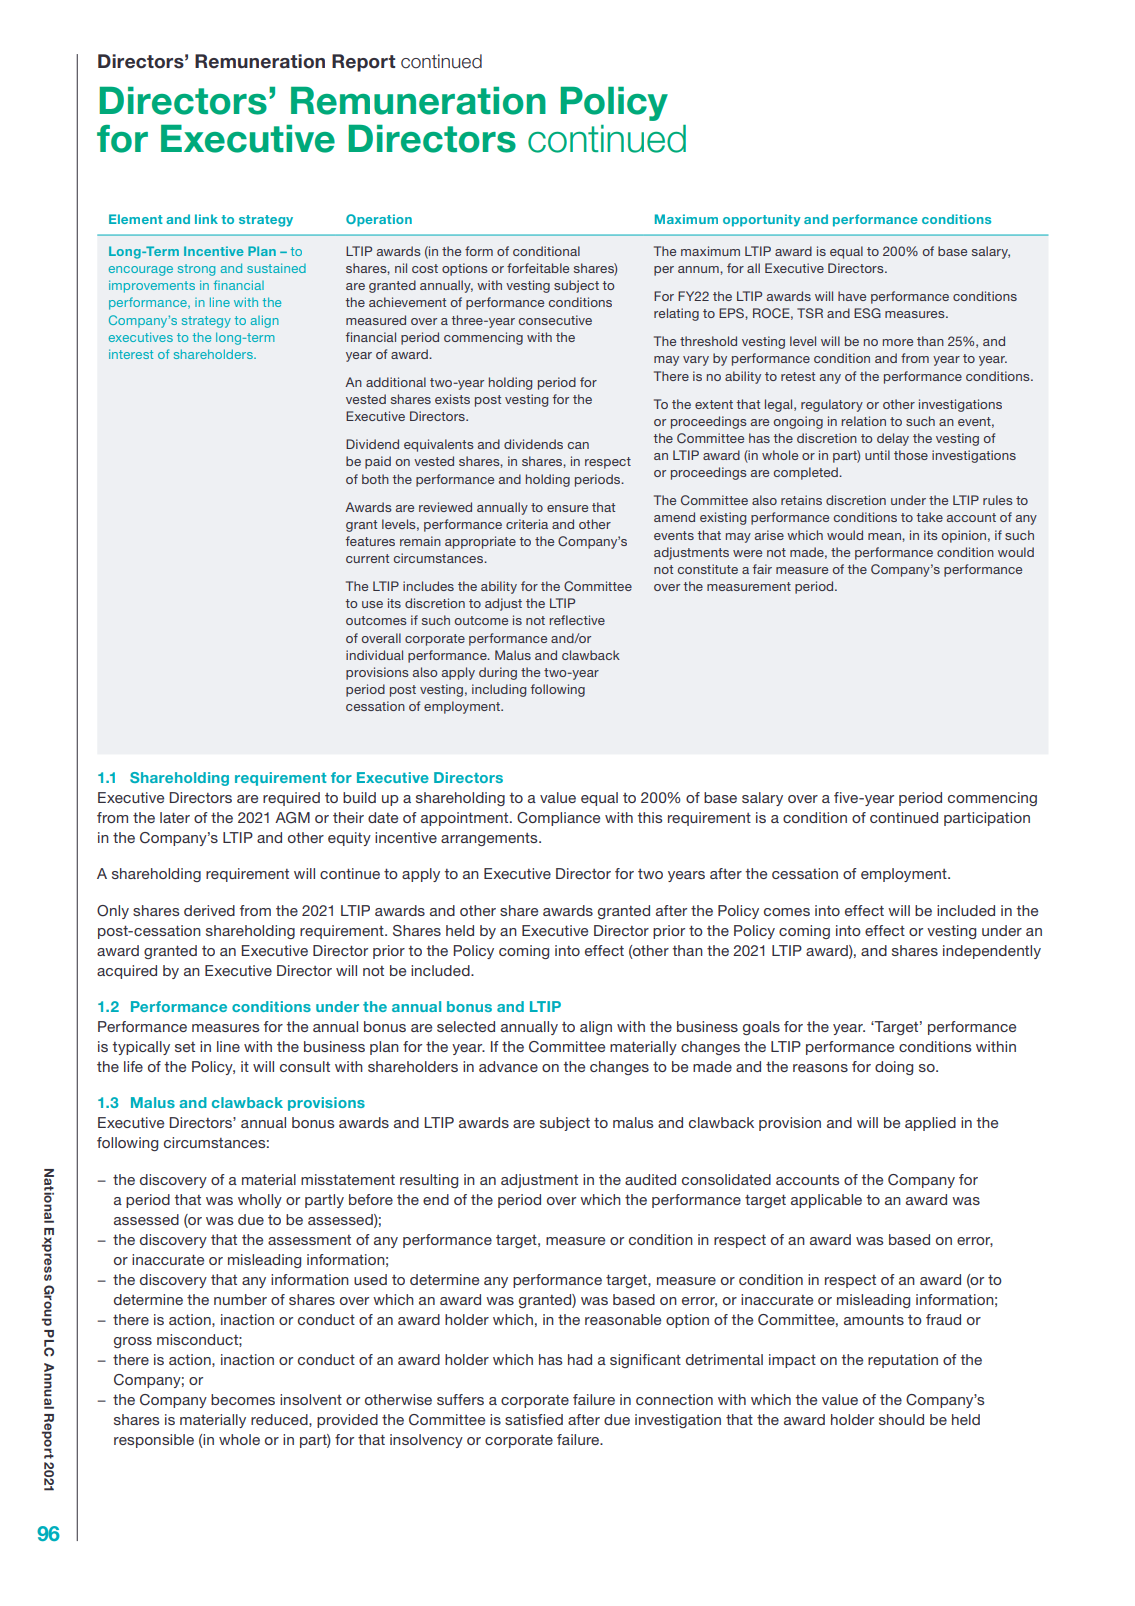 This screenshot has width=1135, height=1606. Describe the element at coordinates (196, 270) in the screenshot. I see `strong` at that location.
